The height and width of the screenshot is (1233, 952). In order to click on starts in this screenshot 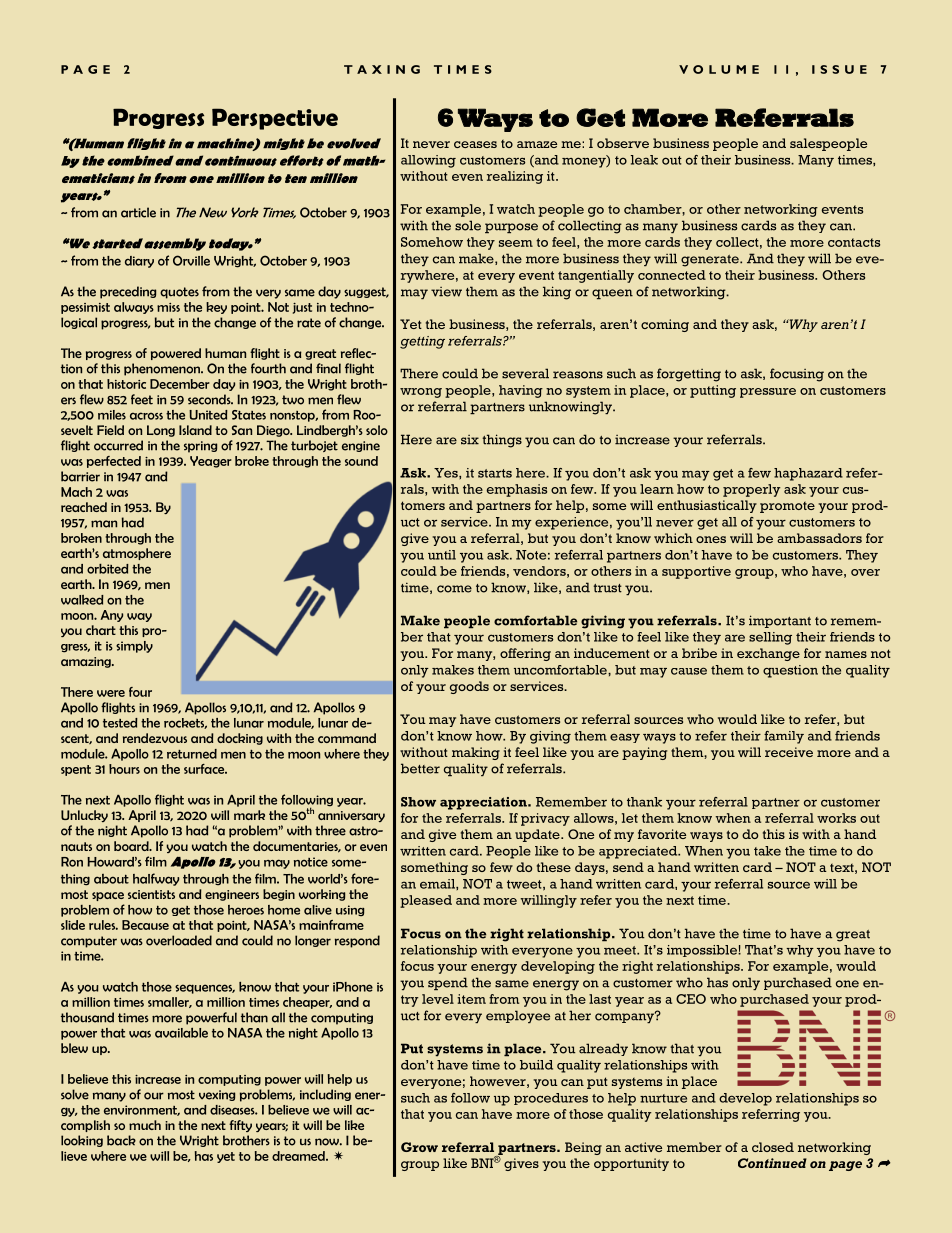, I will do `click(495, 473)`.
